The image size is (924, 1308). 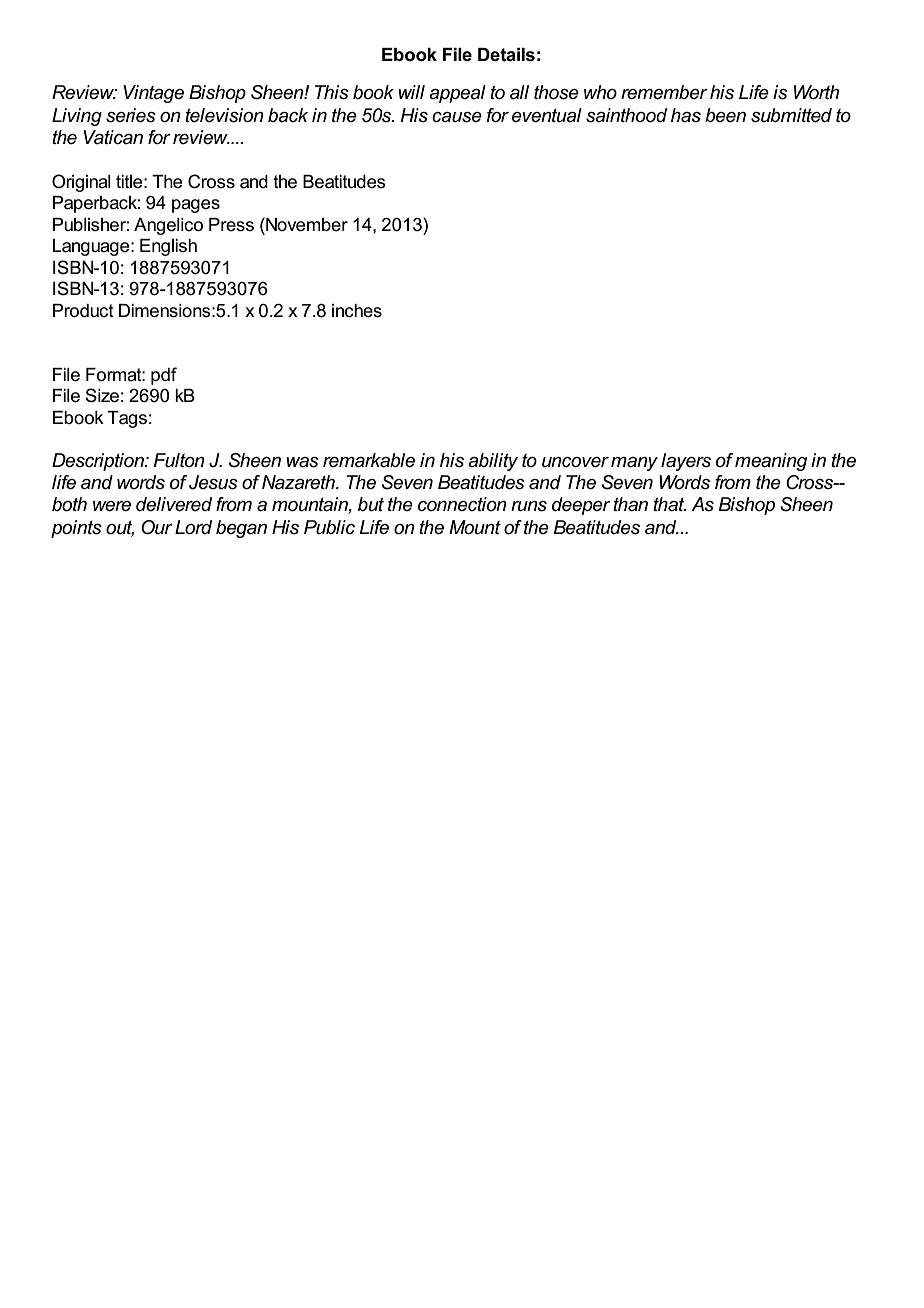 What do you see at coordinates (153, 94) in the image?
I see `Vintage` at bounding box center [153, 94].
